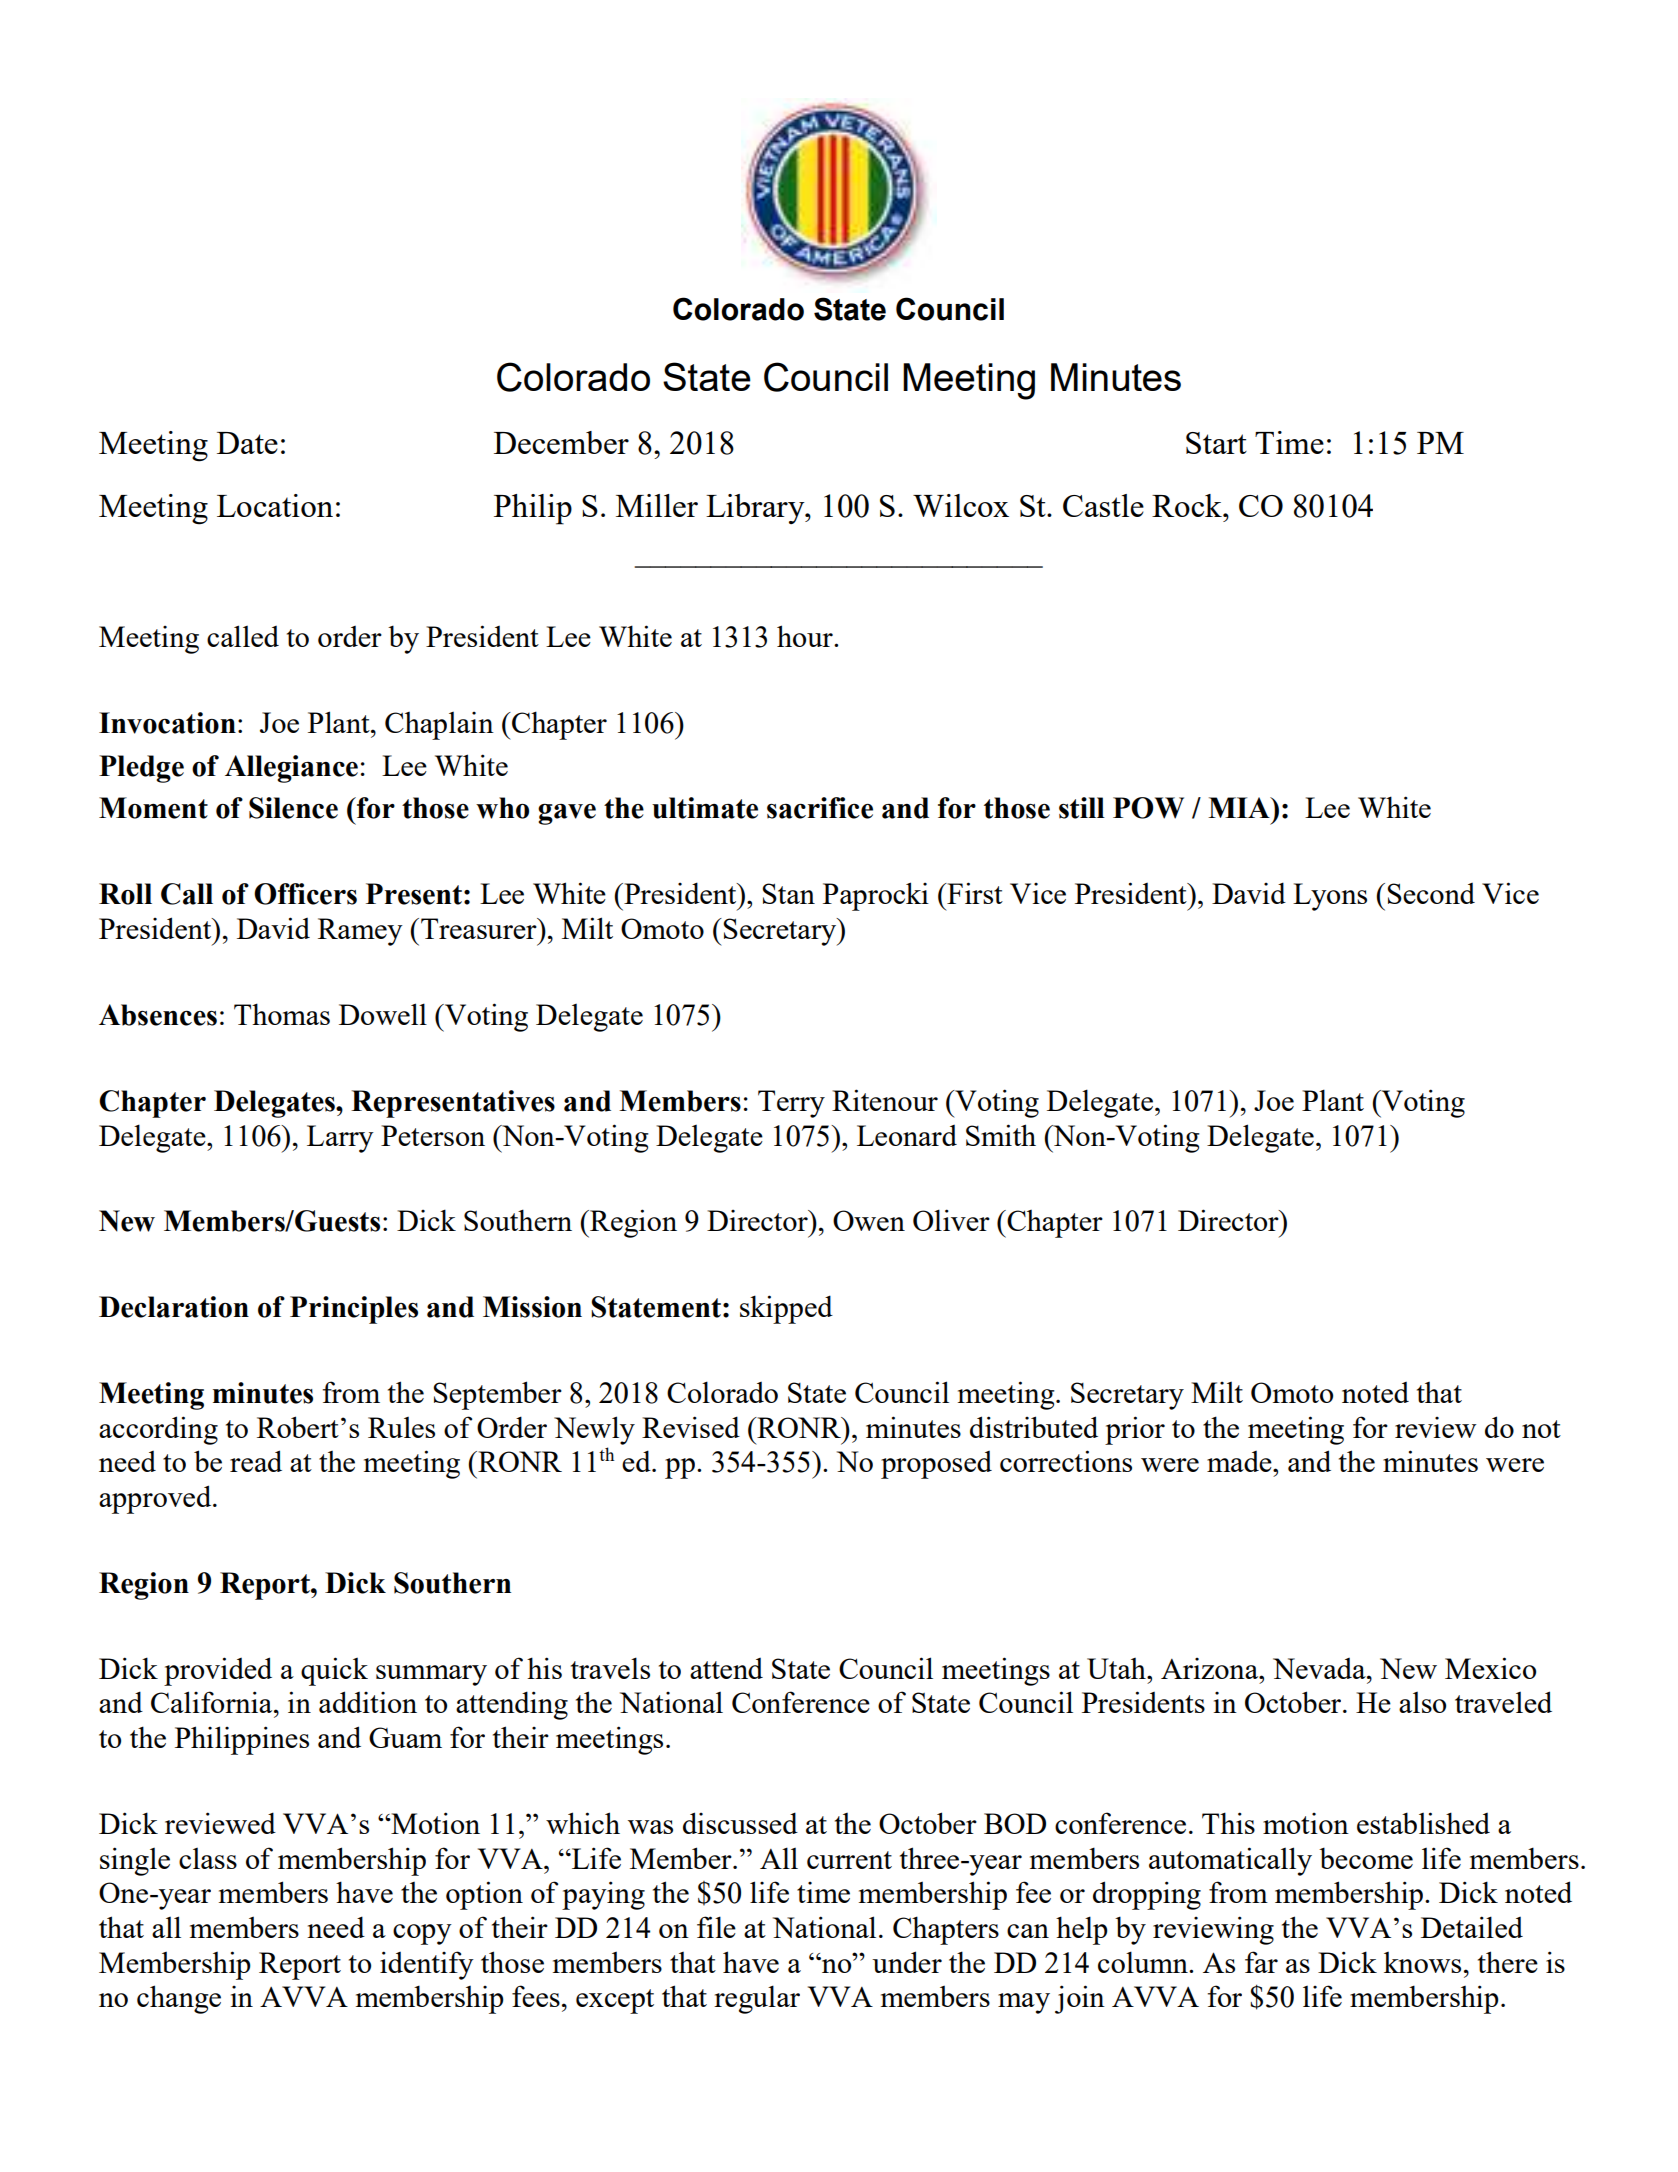  What do you see at coordinates (275, 505) in the screenshot?
I see `Location` at bounding box center [275, 505].
